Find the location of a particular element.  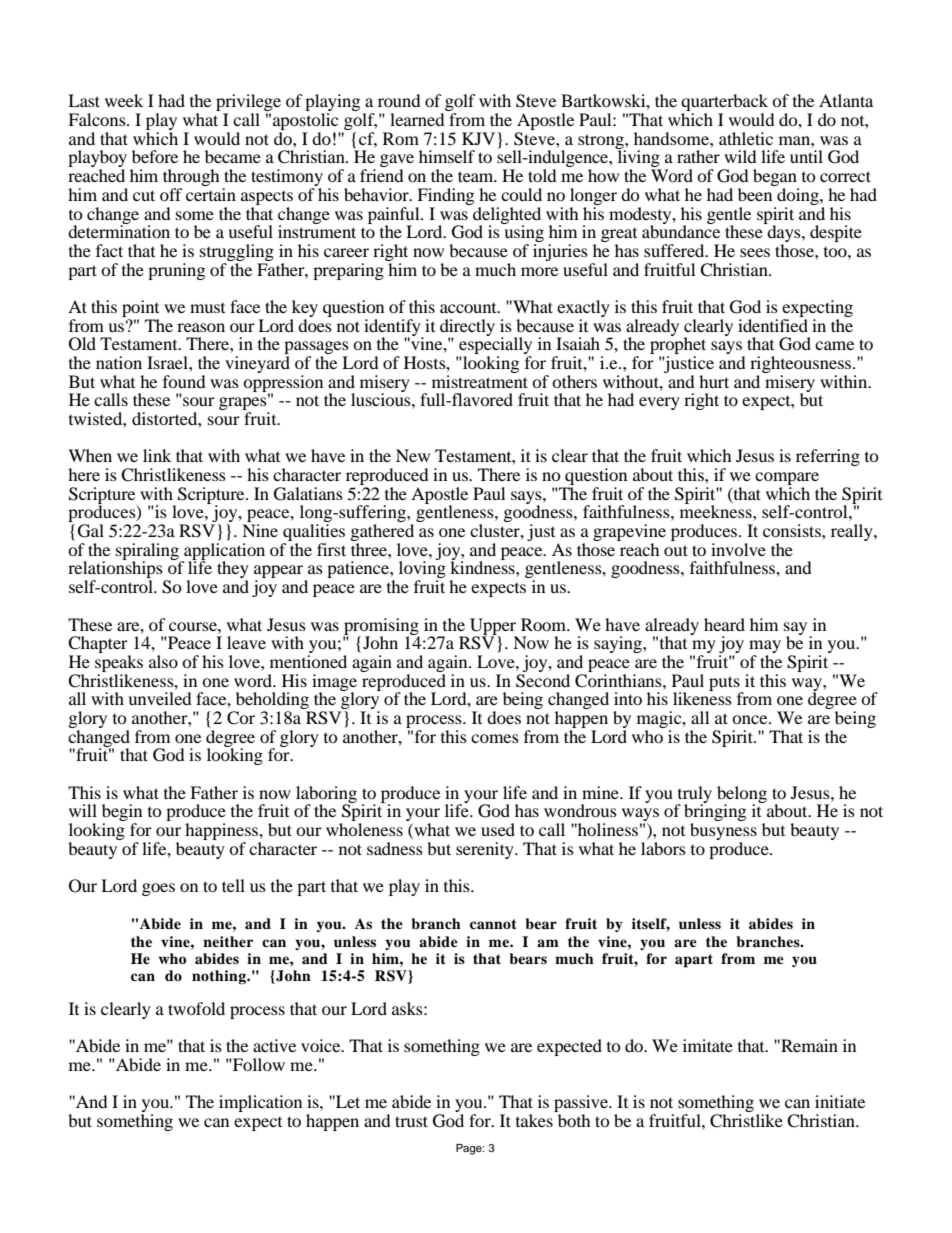

athletic is located at coordinates (746, 138).
